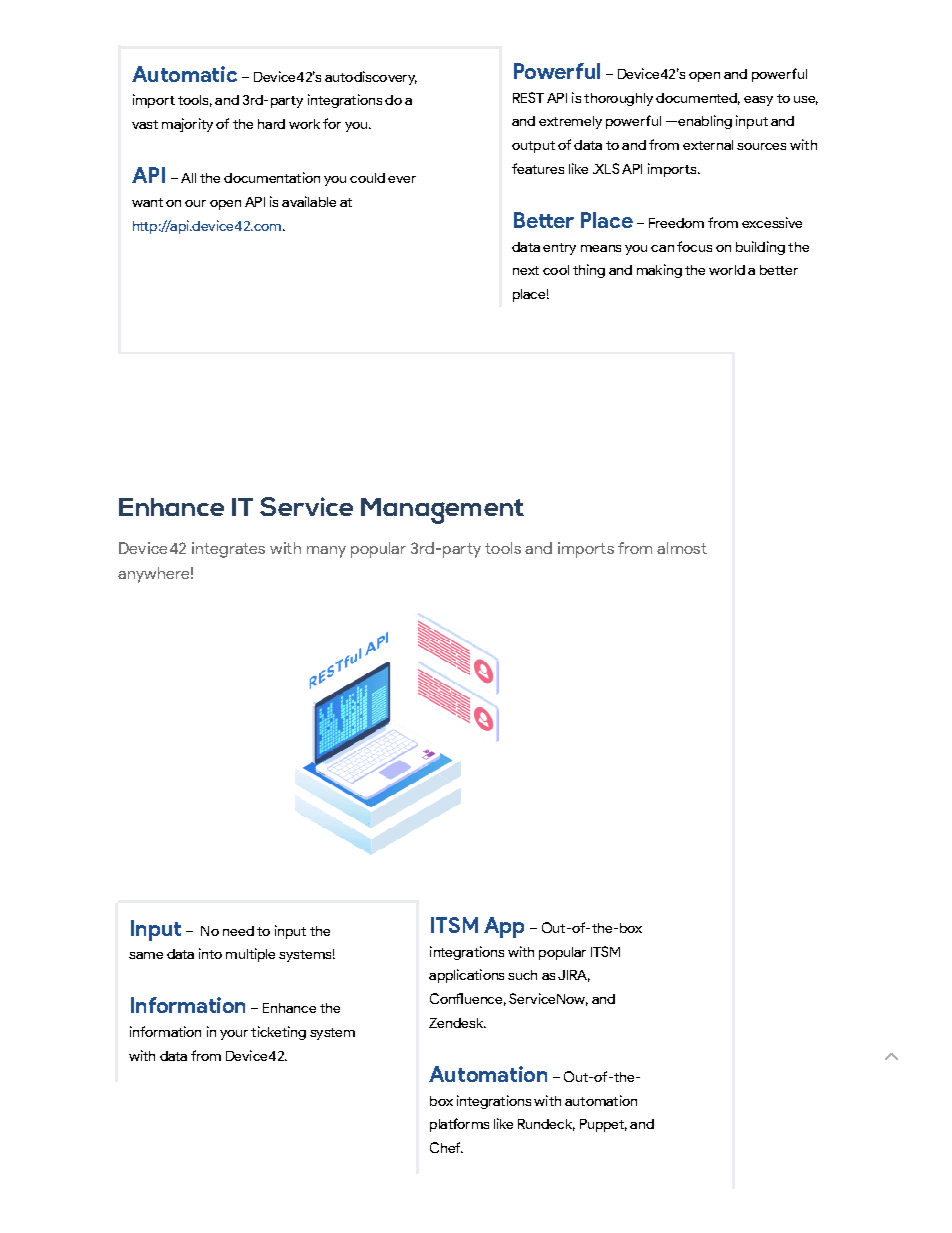  Describe the element at coordinates (682, 548) in the screenshot. I see `almost` at that location.
